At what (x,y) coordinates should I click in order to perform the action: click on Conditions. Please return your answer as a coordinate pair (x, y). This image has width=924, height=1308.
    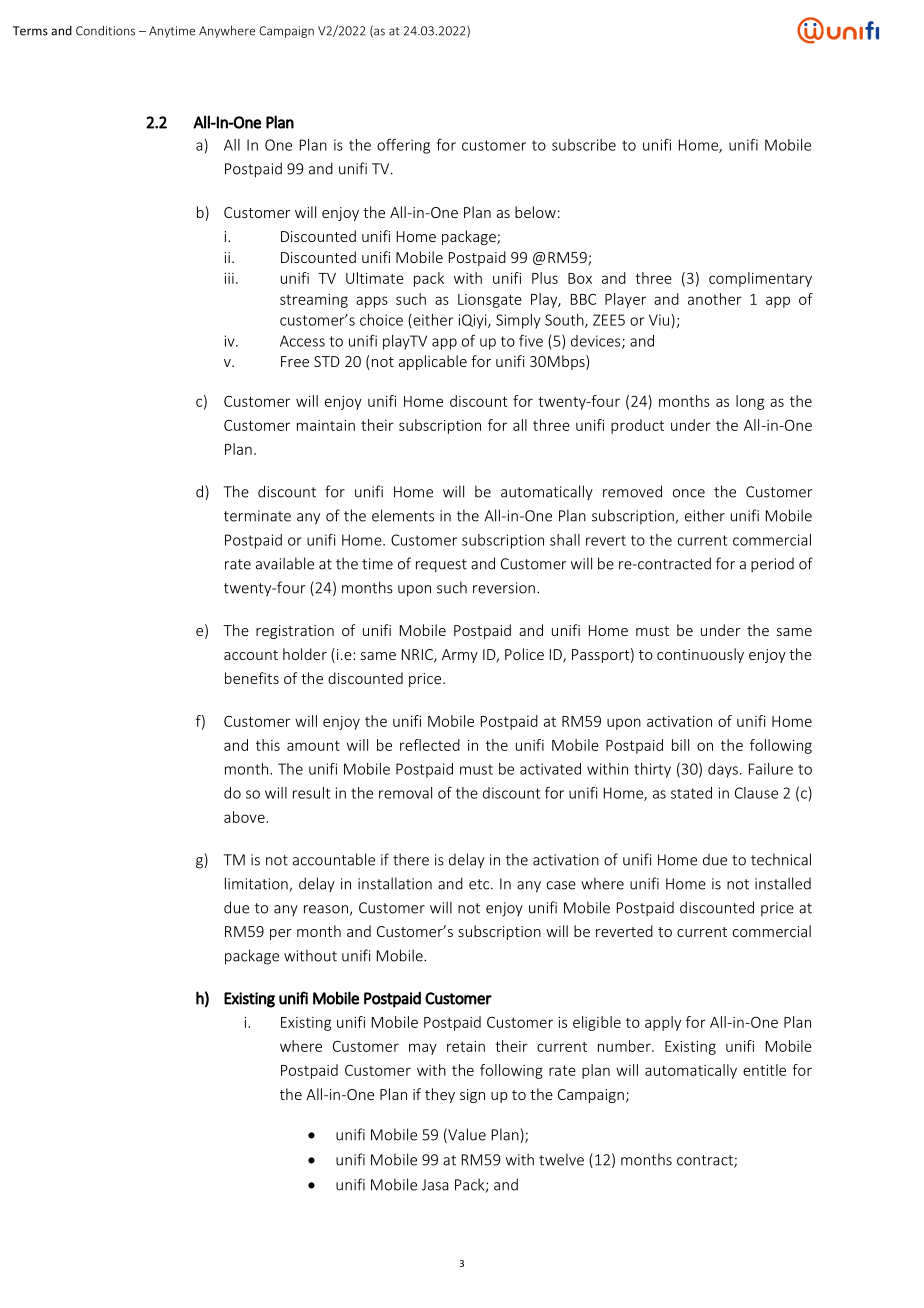
    Looking at the image, I should click on (105, 31).
